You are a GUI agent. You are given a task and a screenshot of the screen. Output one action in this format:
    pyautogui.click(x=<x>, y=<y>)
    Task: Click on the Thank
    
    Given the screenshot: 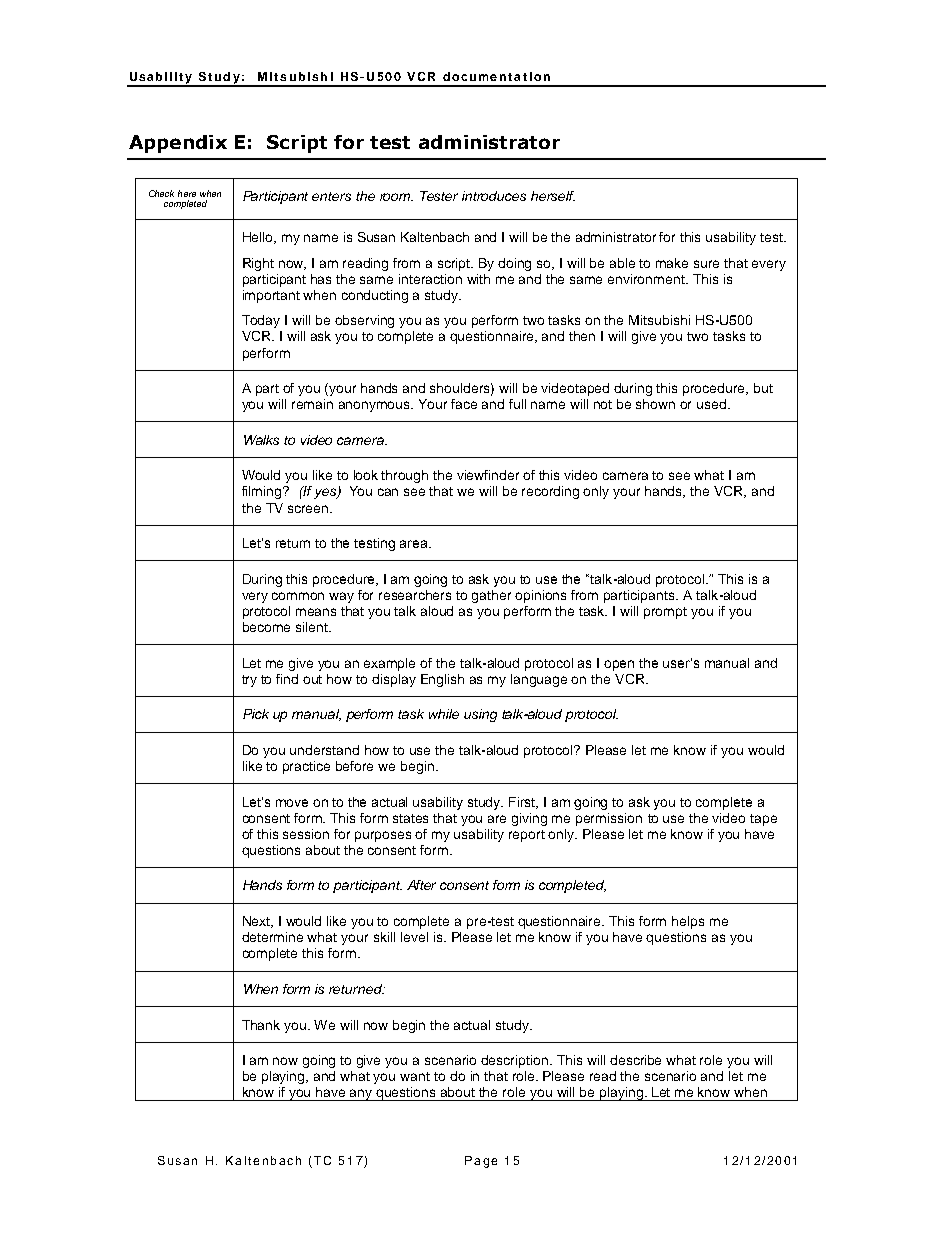 What is the action you would take?
    pyautogui.click(x=261, y=1025)
